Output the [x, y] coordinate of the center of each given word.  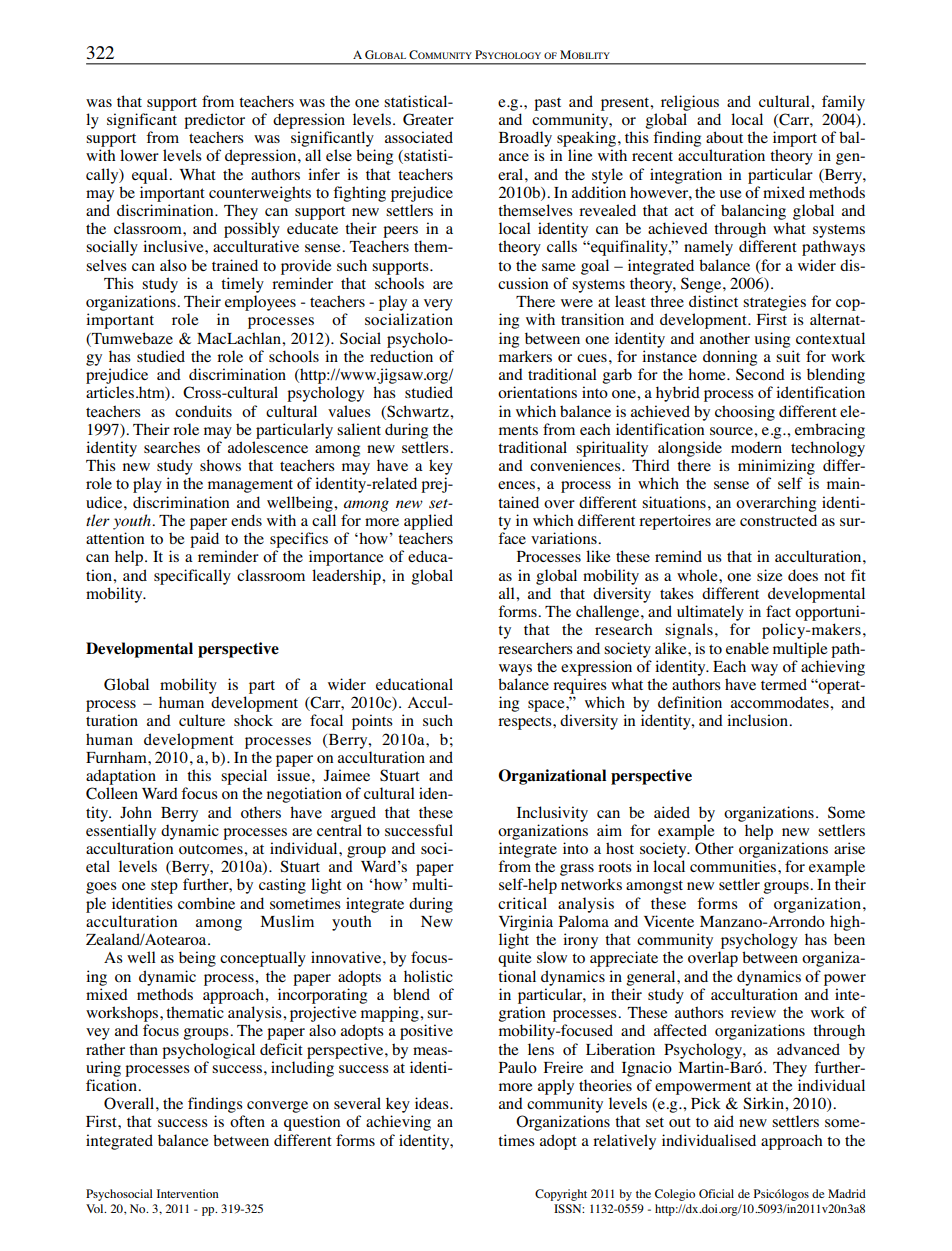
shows [220, 465]
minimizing [776, 467]
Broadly [525, 139]
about [724, 137]
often [247, 1121]
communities [734, 866]
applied [428, 522]
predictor [214, 121]
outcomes [212, 849]
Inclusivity [552, 814]
